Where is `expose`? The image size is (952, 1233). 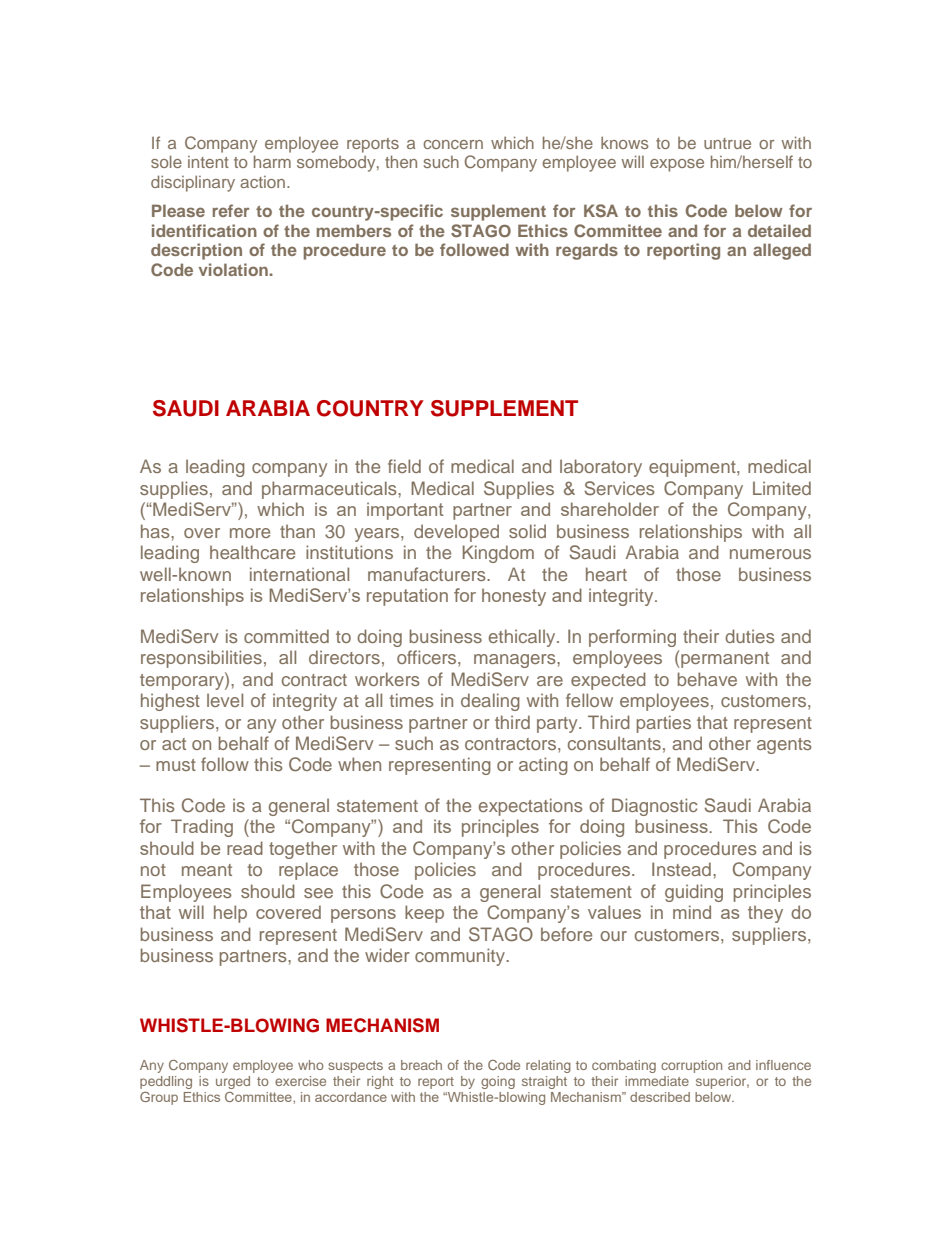
expose is located at coordinates (677, 165).
